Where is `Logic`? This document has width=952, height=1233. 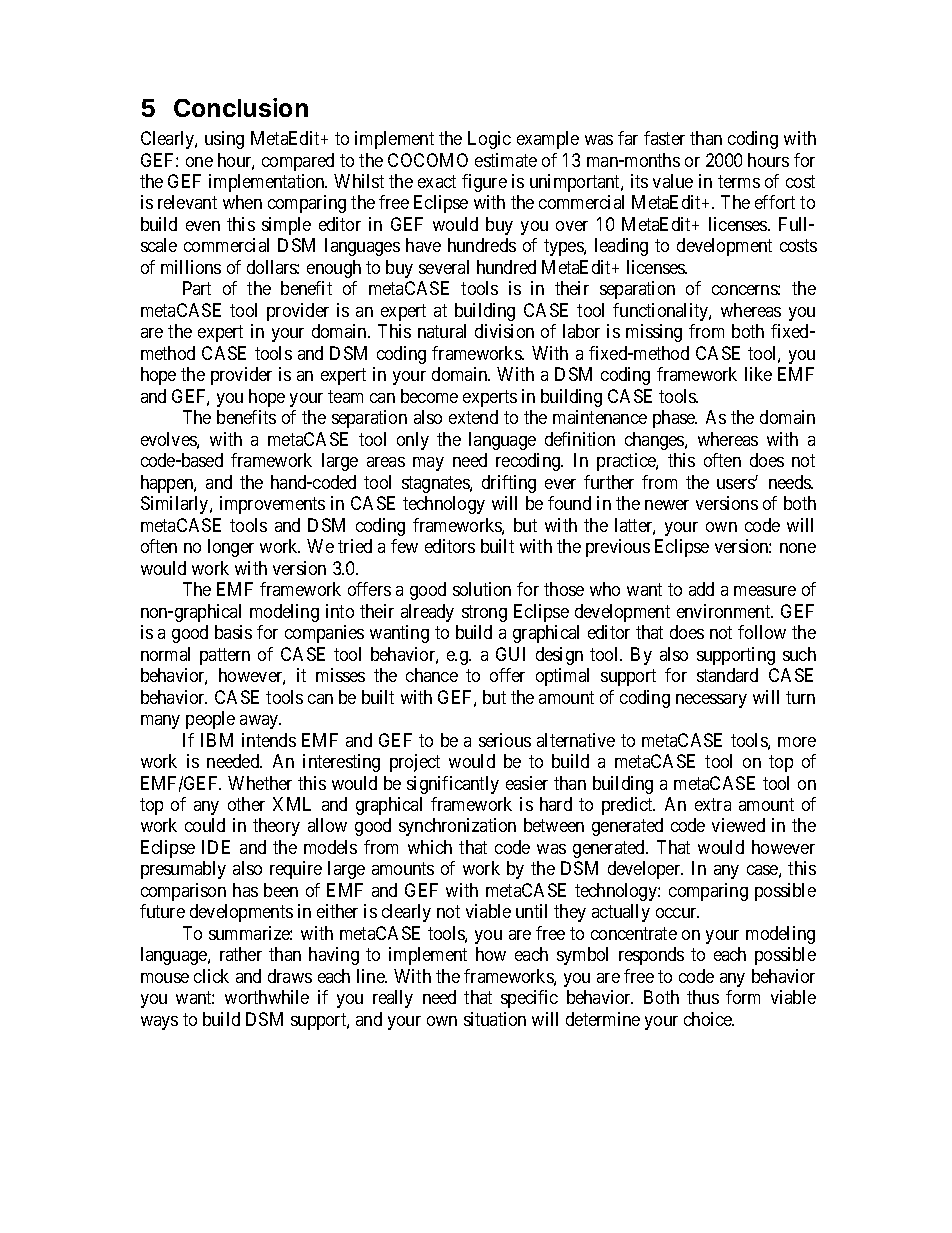 Logic is located at coordinates (489, 140).
